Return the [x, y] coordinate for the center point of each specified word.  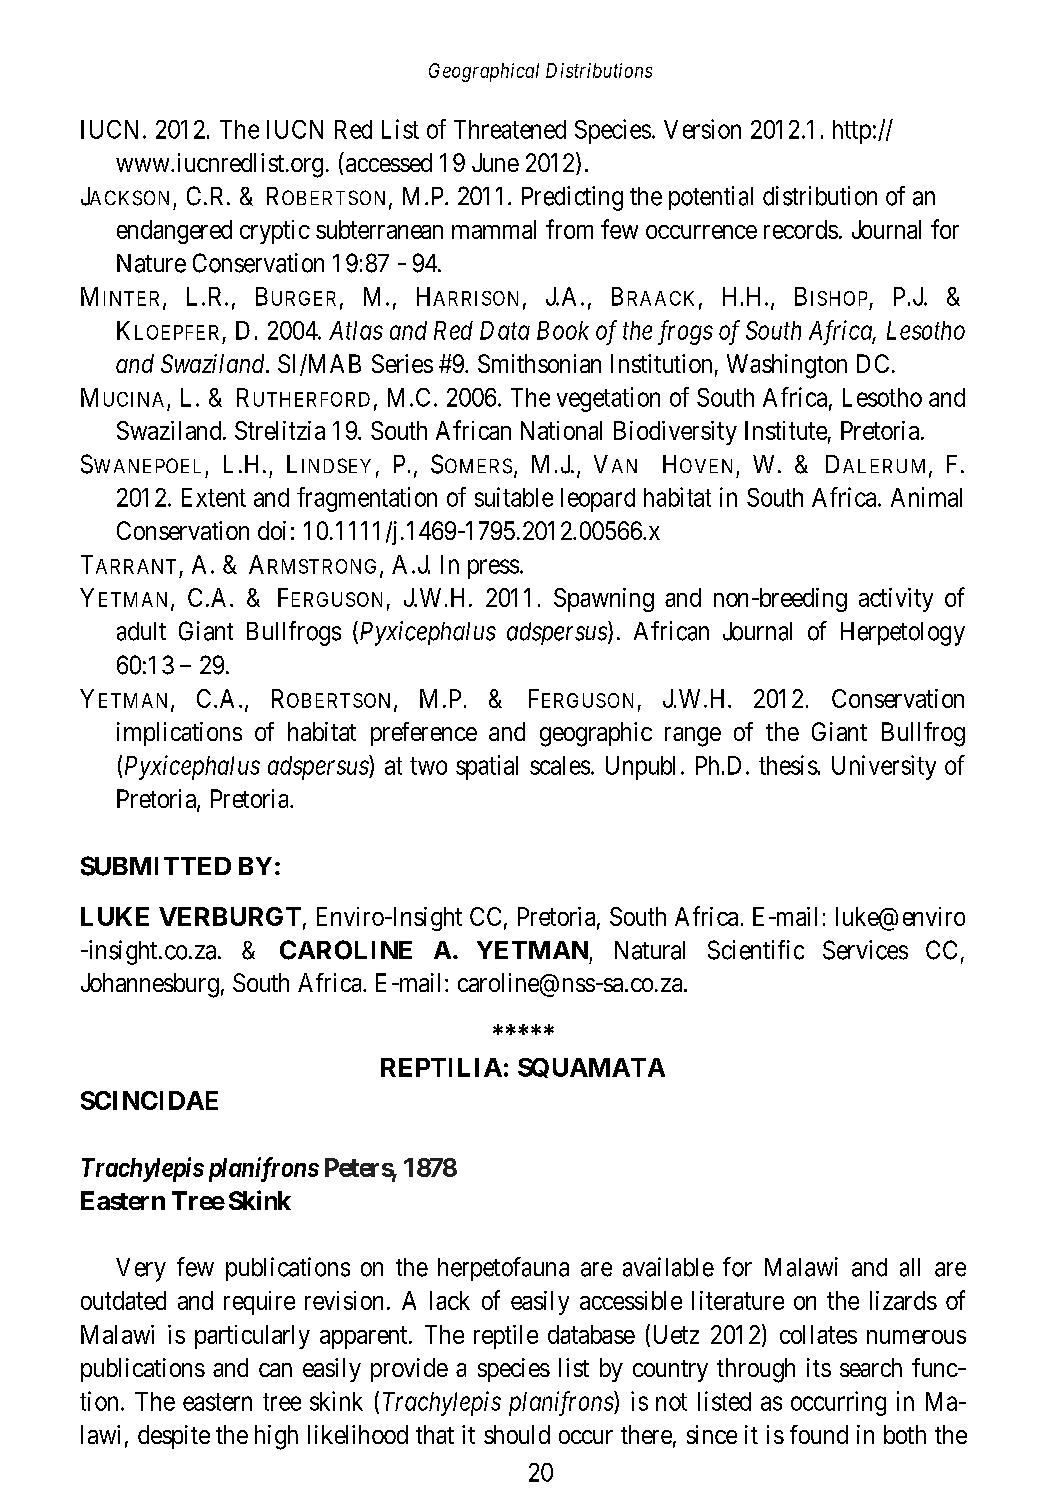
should [517, 1434]
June [495, 162]
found [819, 1434]
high [276, 1437]
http [852, 132]
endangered [174, 232]
